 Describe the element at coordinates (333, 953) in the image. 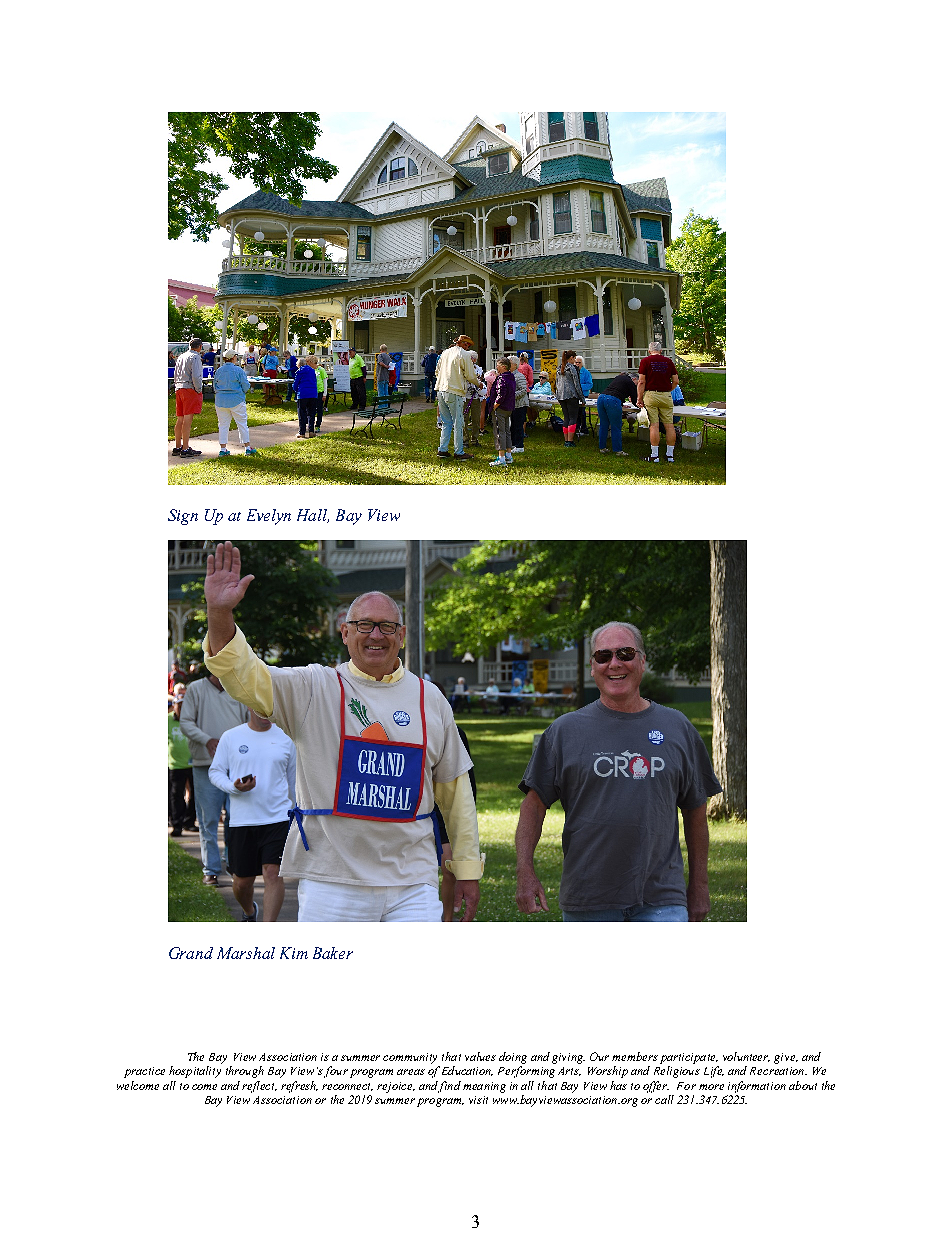

I see `Baker` at that location.
